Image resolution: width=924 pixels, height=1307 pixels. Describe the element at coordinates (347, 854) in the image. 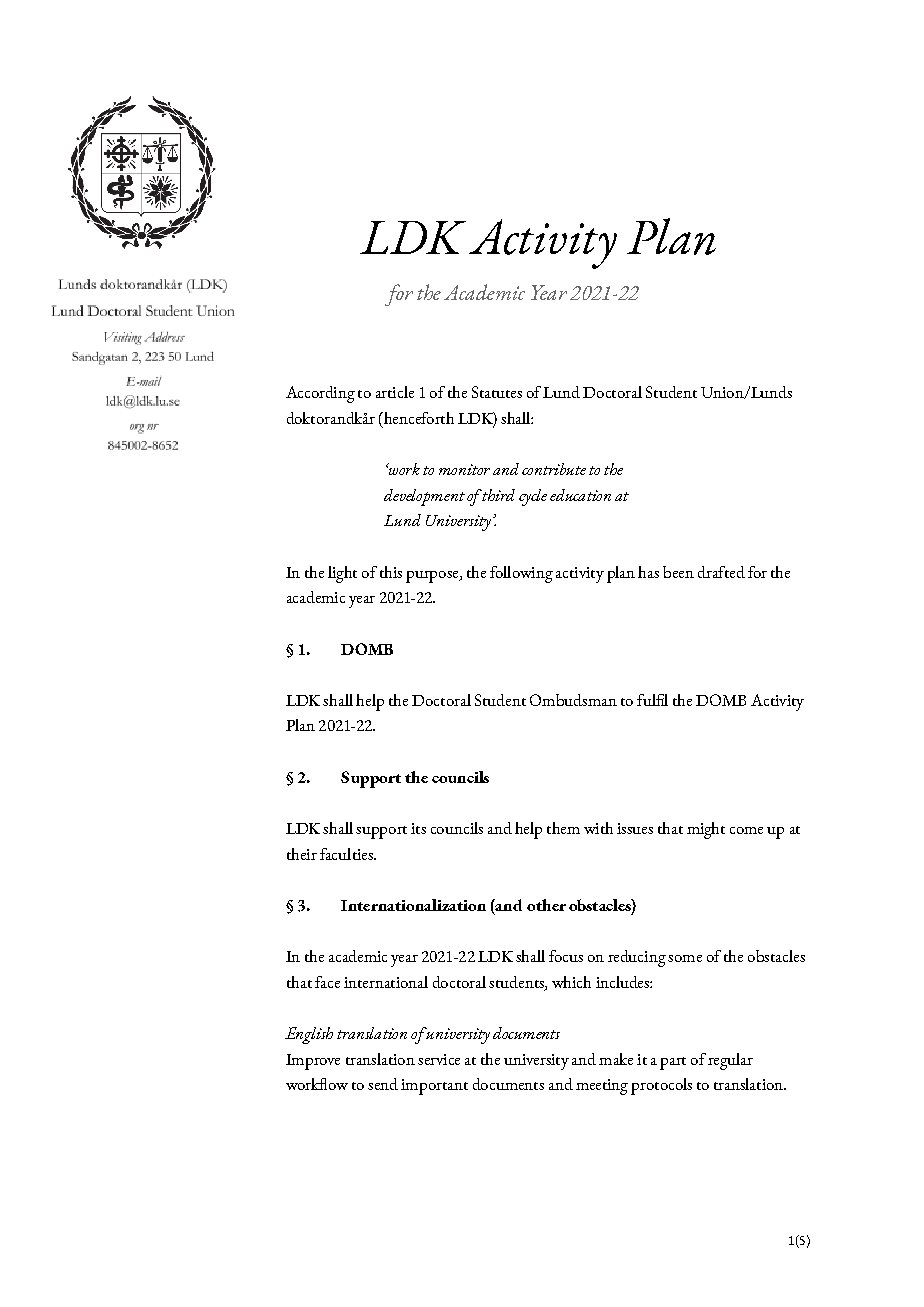

I see `faculties` at that location.
